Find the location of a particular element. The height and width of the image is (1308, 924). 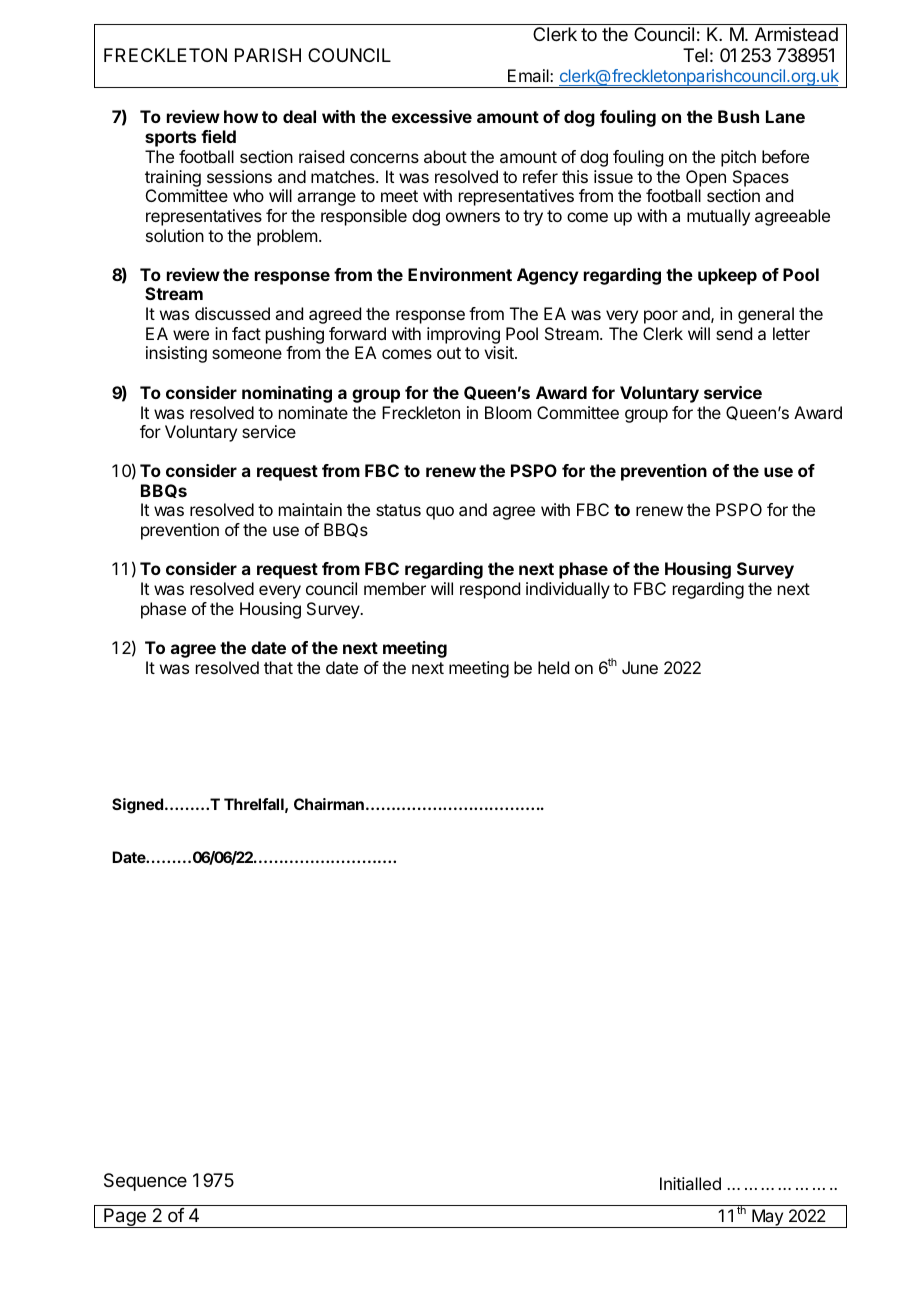

how is located at coordinates (241, 116).
